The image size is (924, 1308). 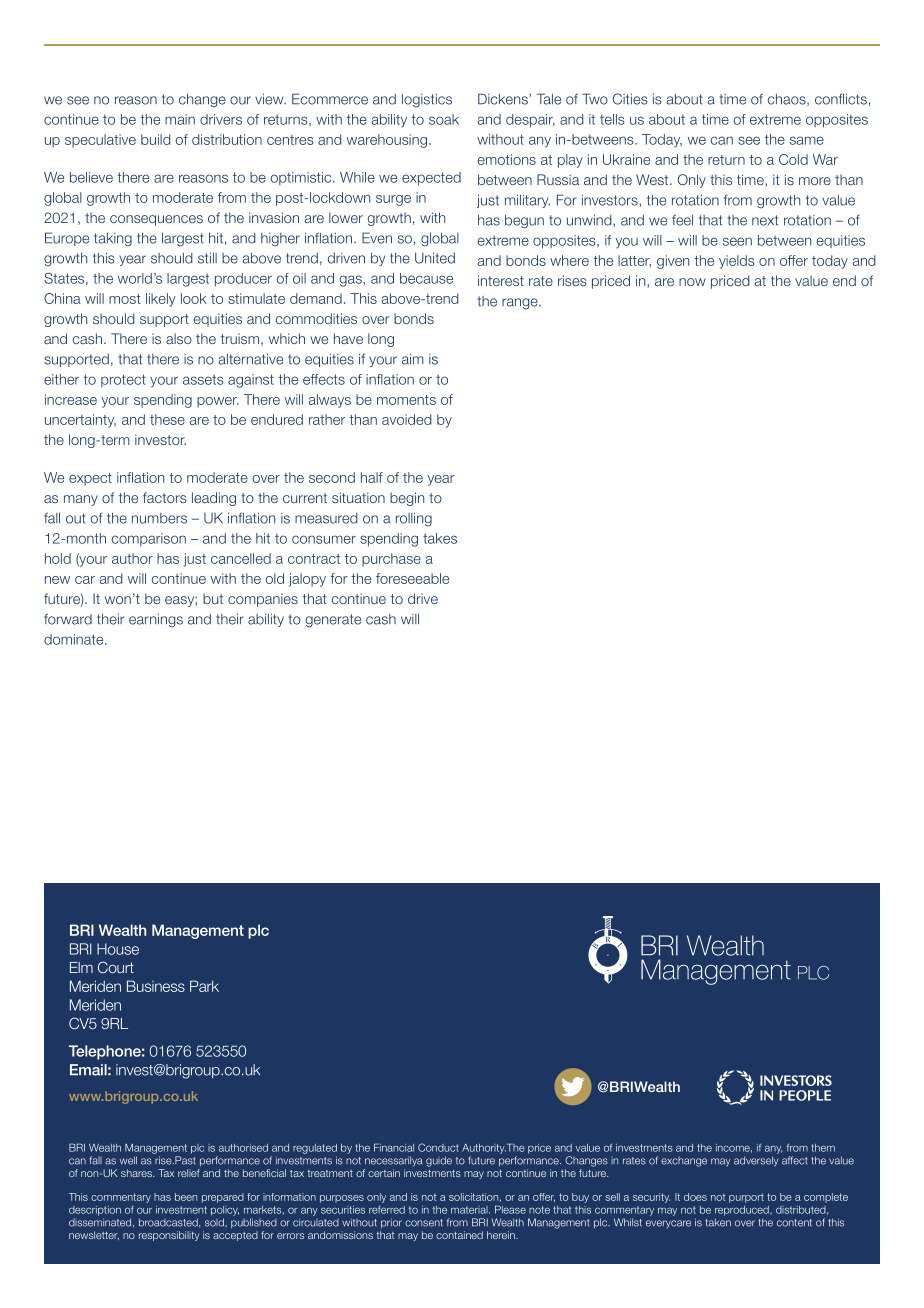 What do you see at coordinates (440, 538) in the document?
I see `takes` at bounding box center [440, 538].
